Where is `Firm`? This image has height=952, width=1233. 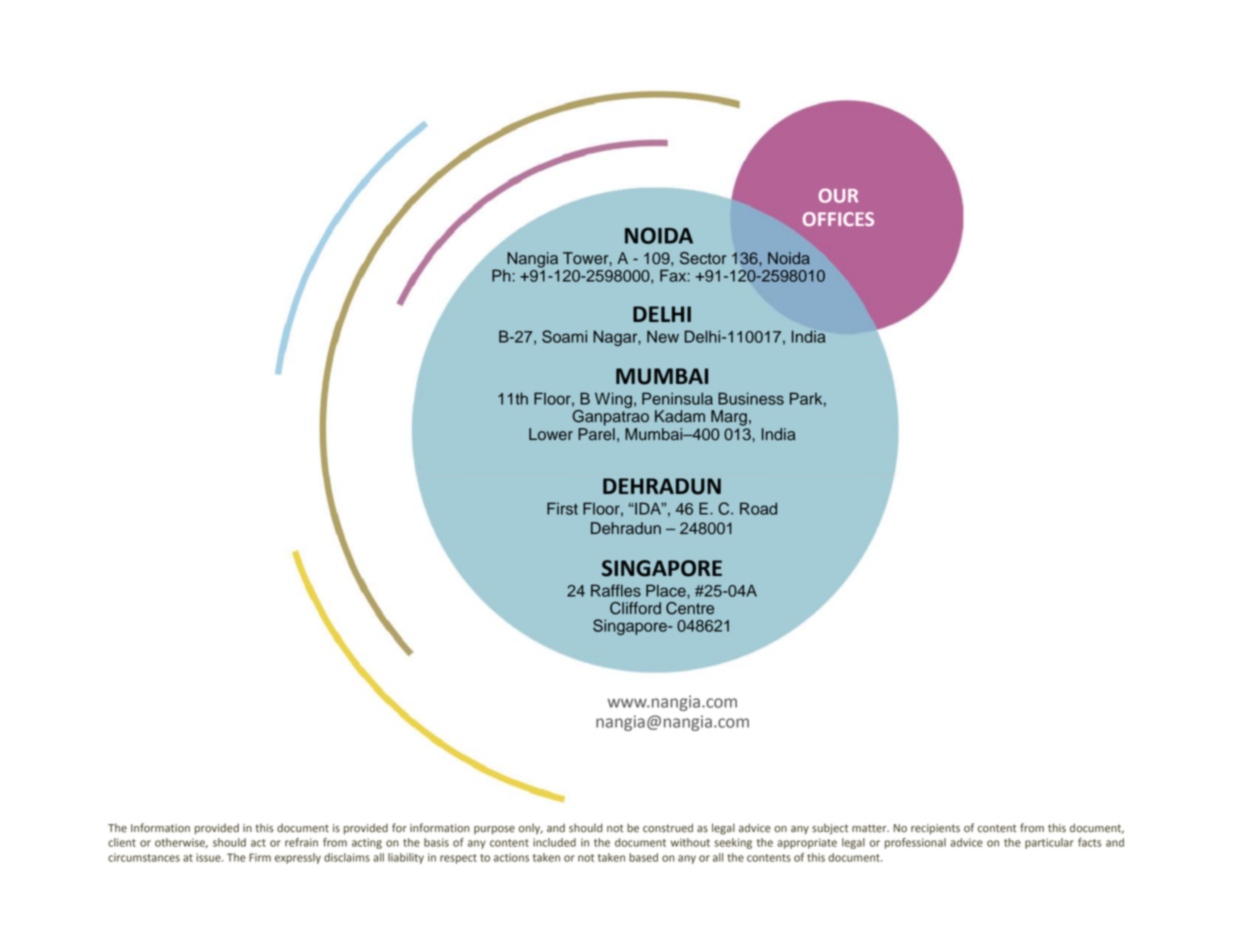 Firm is located at coordinates (260, 857).
